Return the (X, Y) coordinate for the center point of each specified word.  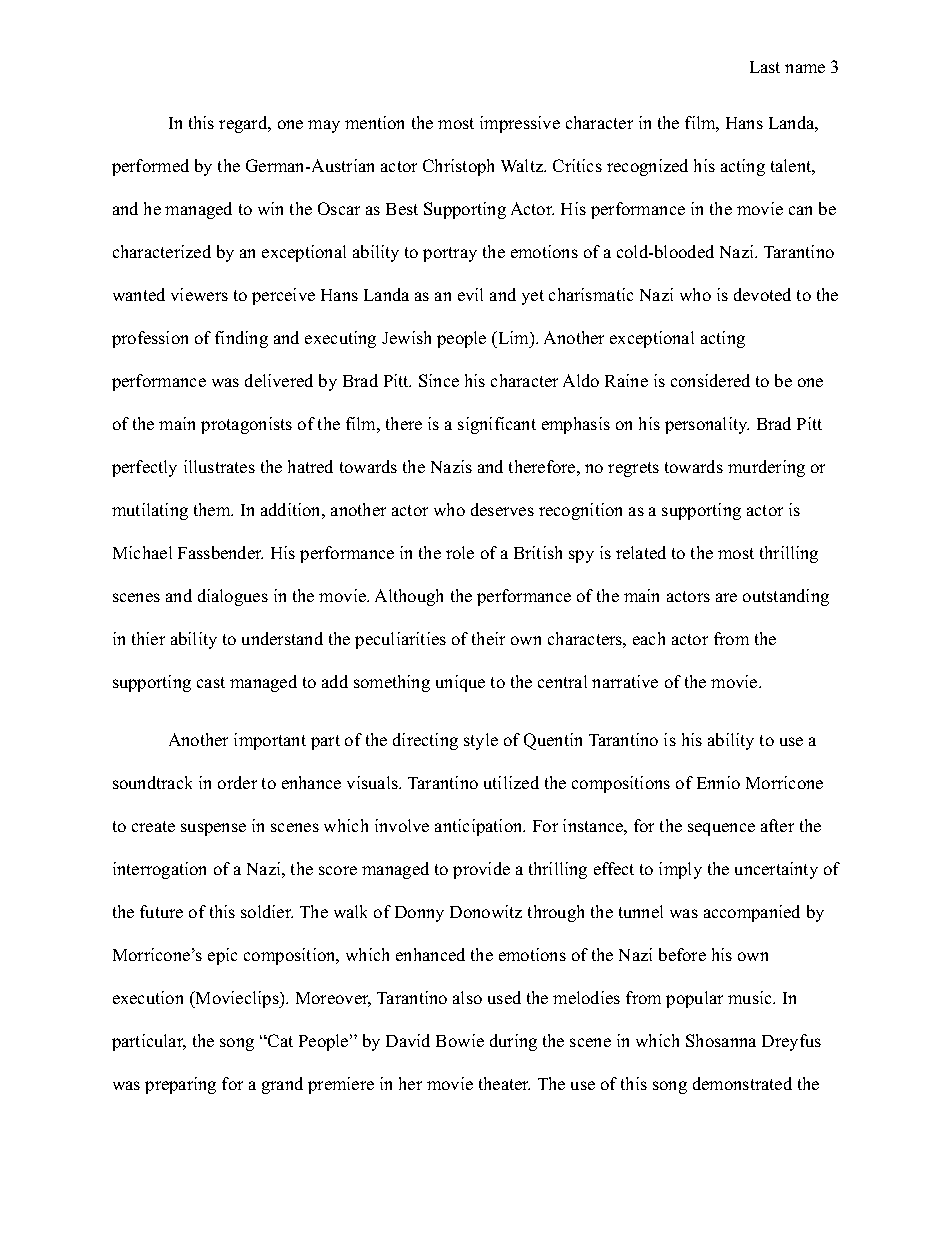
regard (244, 124)
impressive (520, 124)
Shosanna (721, 1040)
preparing (180, 1085)
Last (765, 67)
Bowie (460, 1040)
